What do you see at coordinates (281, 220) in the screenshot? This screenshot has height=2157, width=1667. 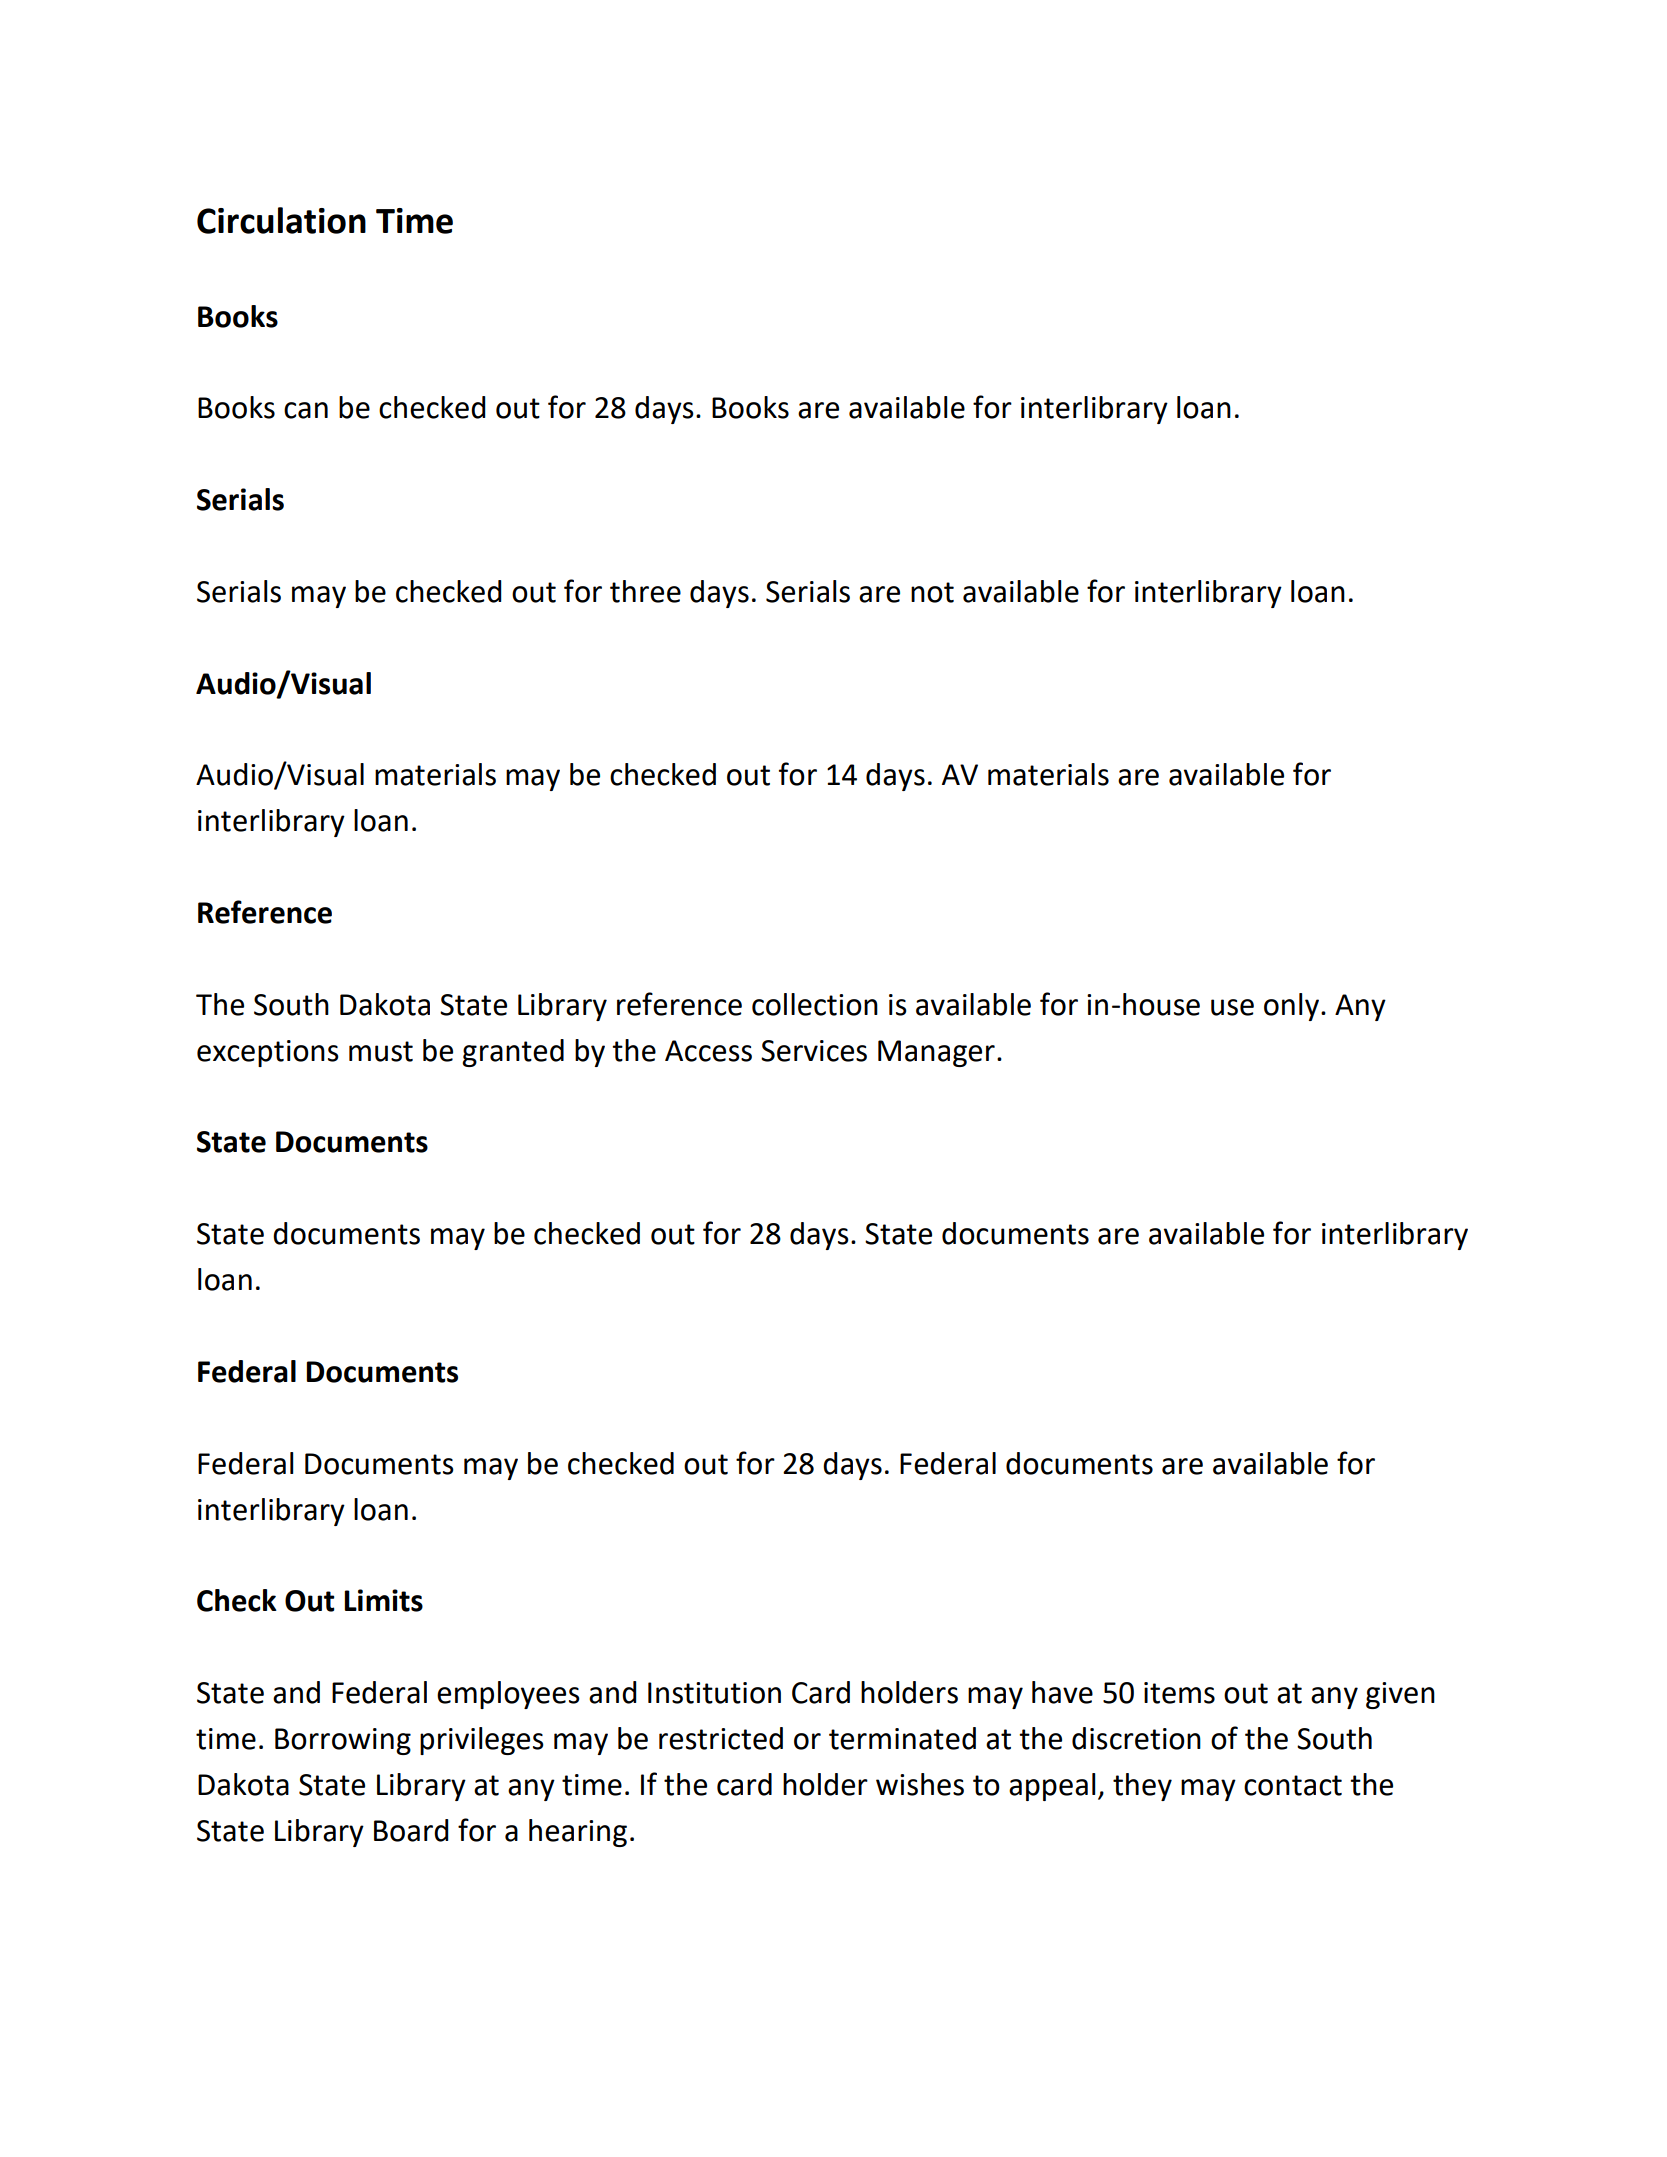 I see `Circulation` at bounding box center [281, 220].
